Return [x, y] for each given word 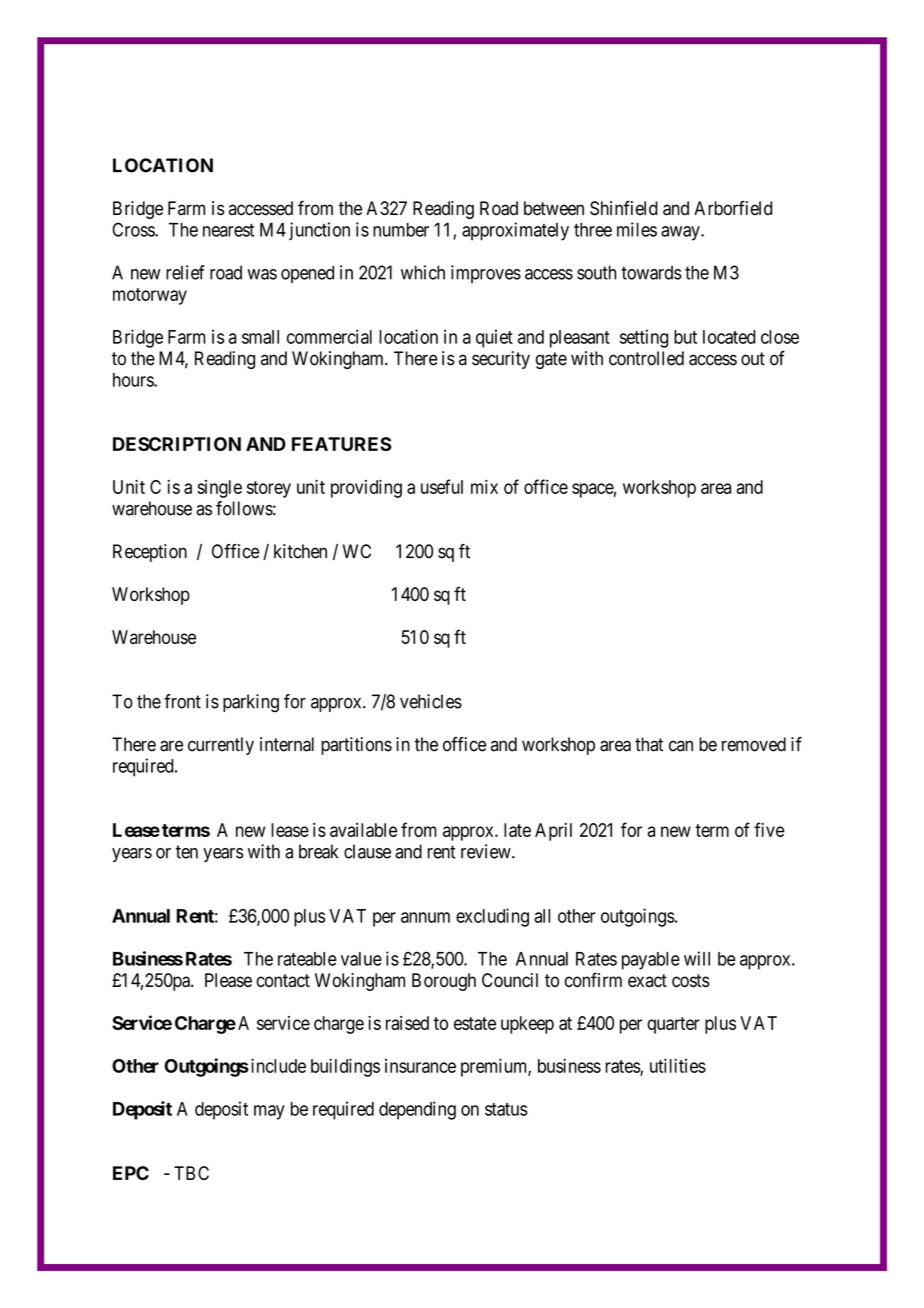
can [681, 746]
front [182, 701]
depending [417, 1110]
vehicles [431, 701]
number [401, 230]
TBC [191, 1173]
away [681, 233]
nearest [228, 230]
